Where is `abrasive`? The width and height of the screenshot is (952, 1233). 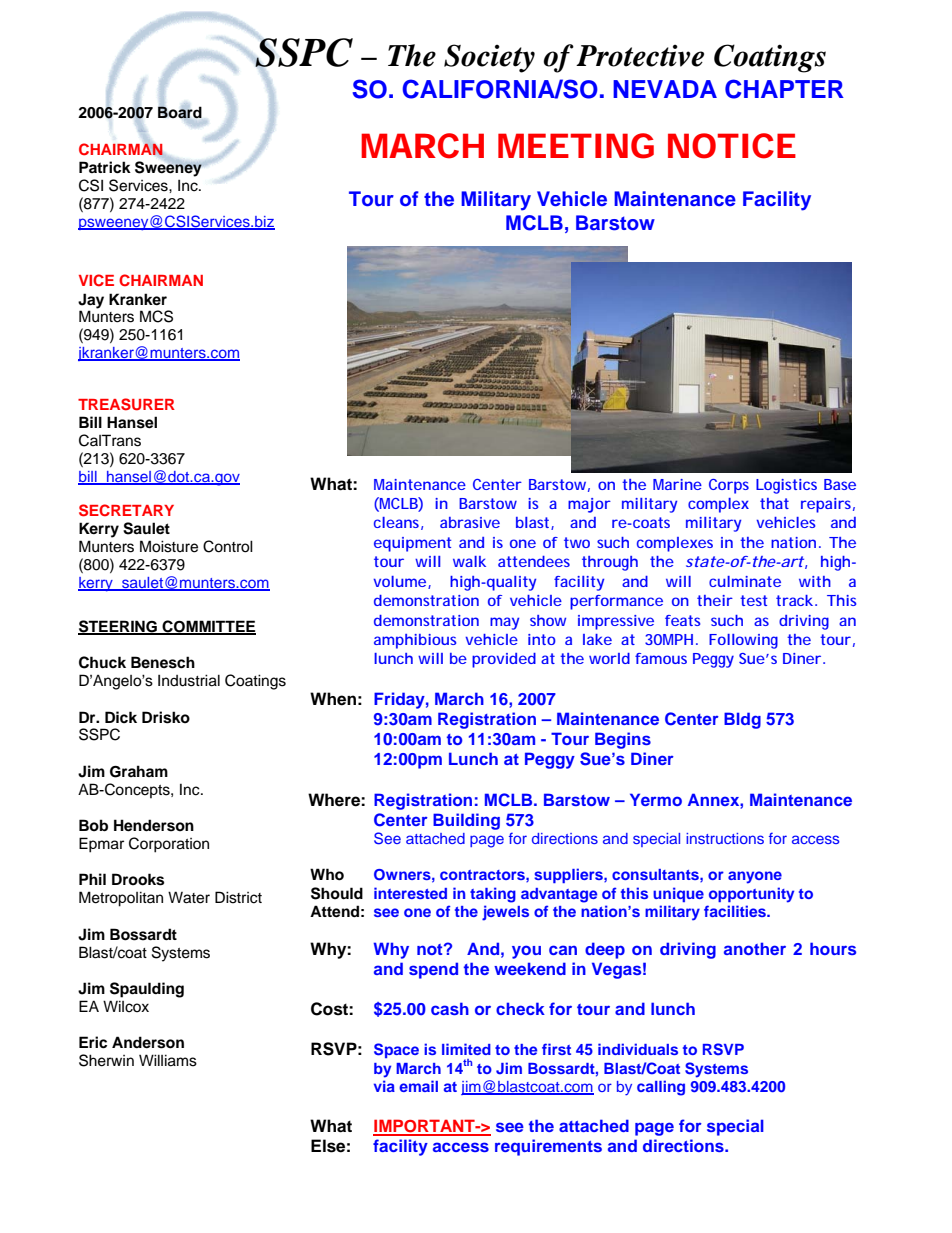 abrasive is located at coordinates (470, 522).
